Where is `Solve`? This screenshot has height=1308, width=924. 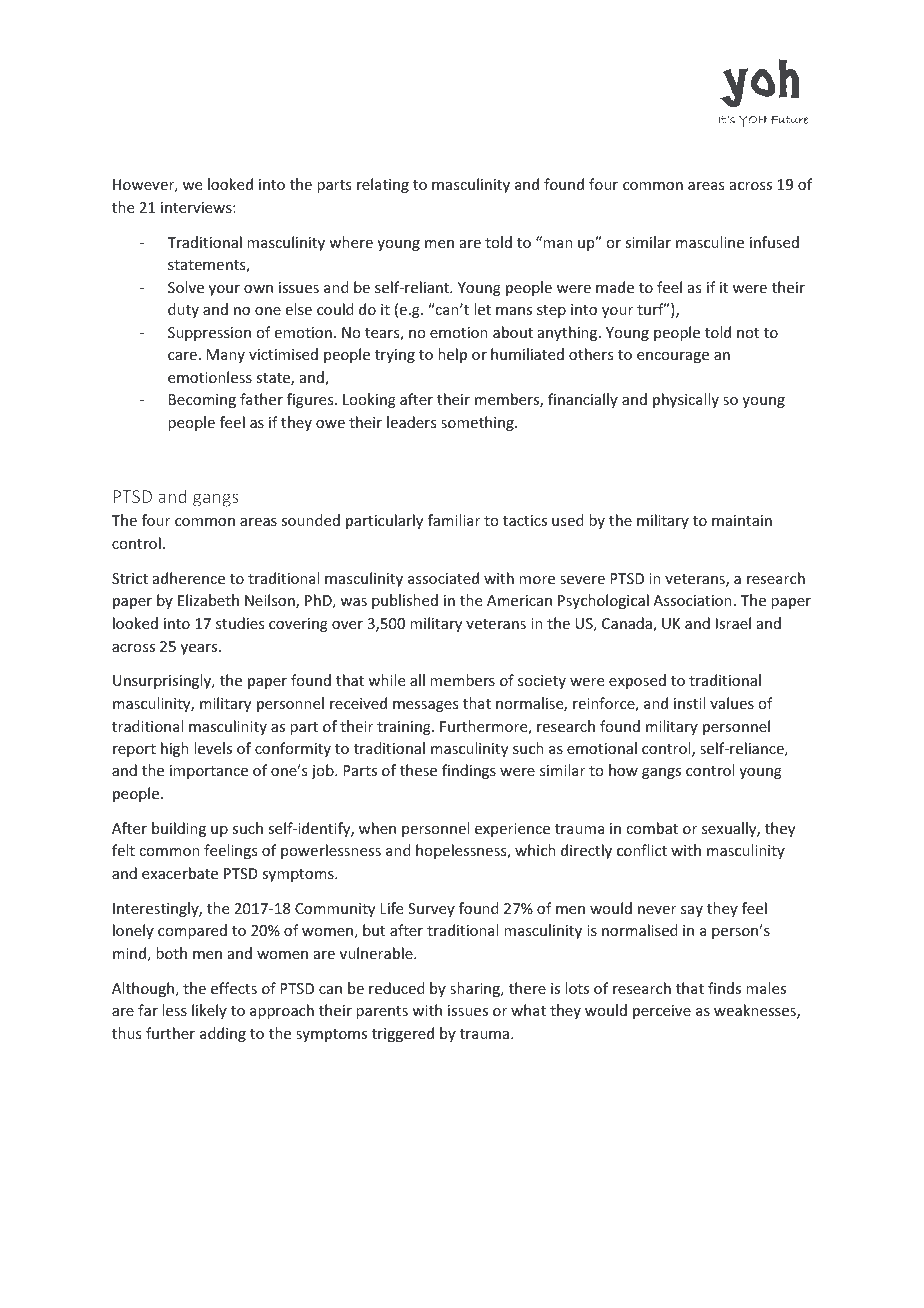 Solve is located at coordinates (186, 287).
